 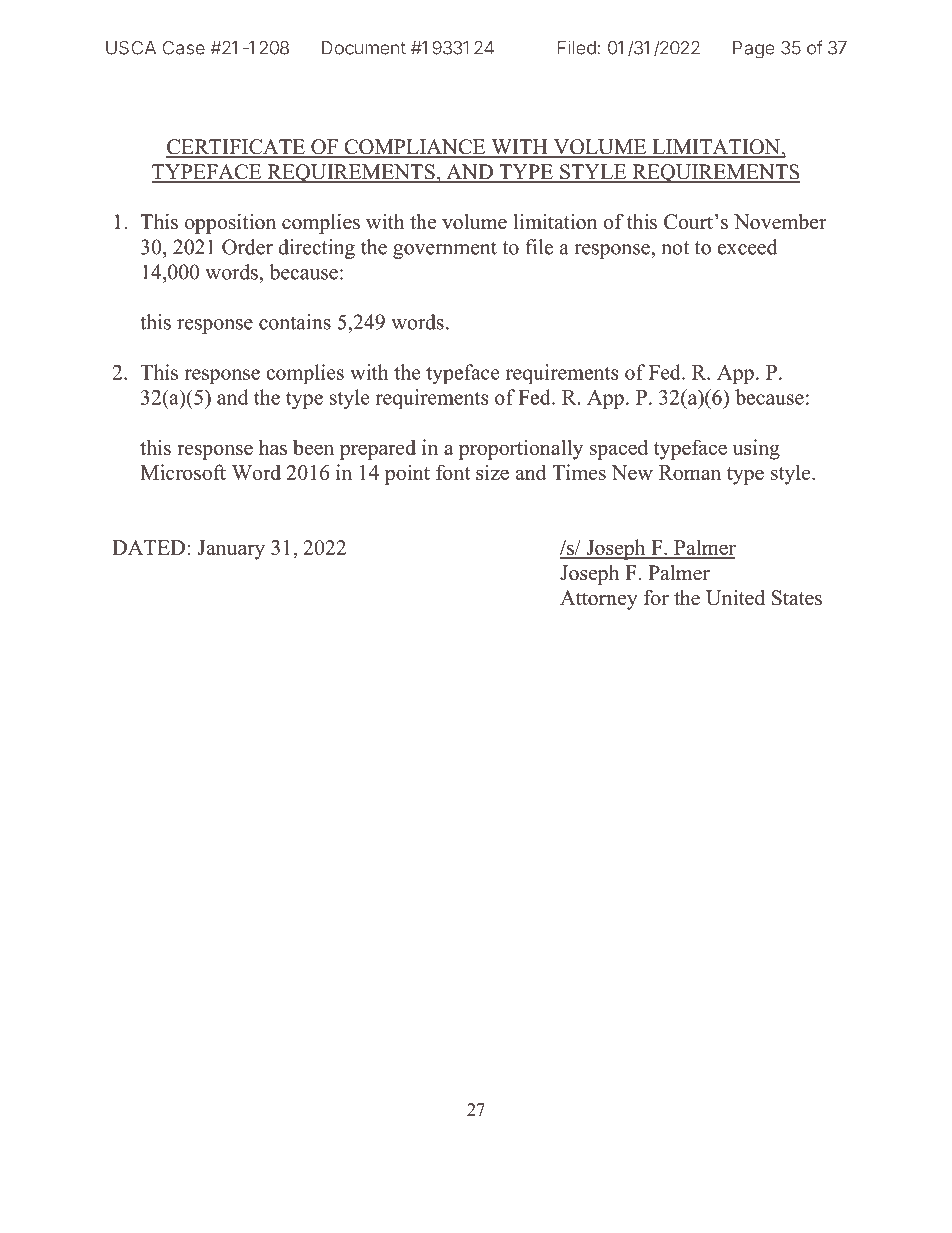 What do you see at coordinates (184, 48) in the document?
I see `Case` at bounding box center [184, 48].
